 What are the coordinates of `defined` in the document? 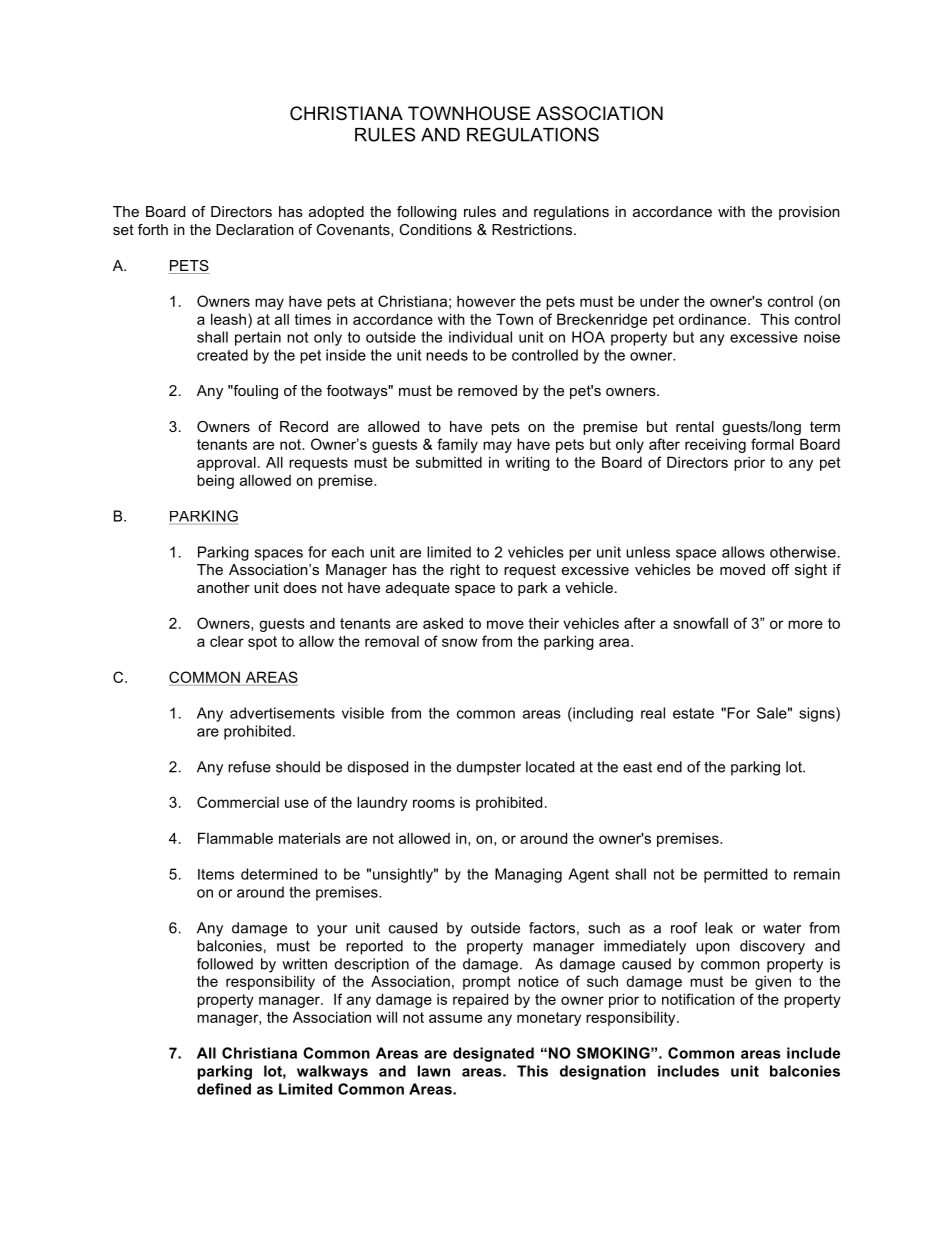 It's located at (224, 1089).
